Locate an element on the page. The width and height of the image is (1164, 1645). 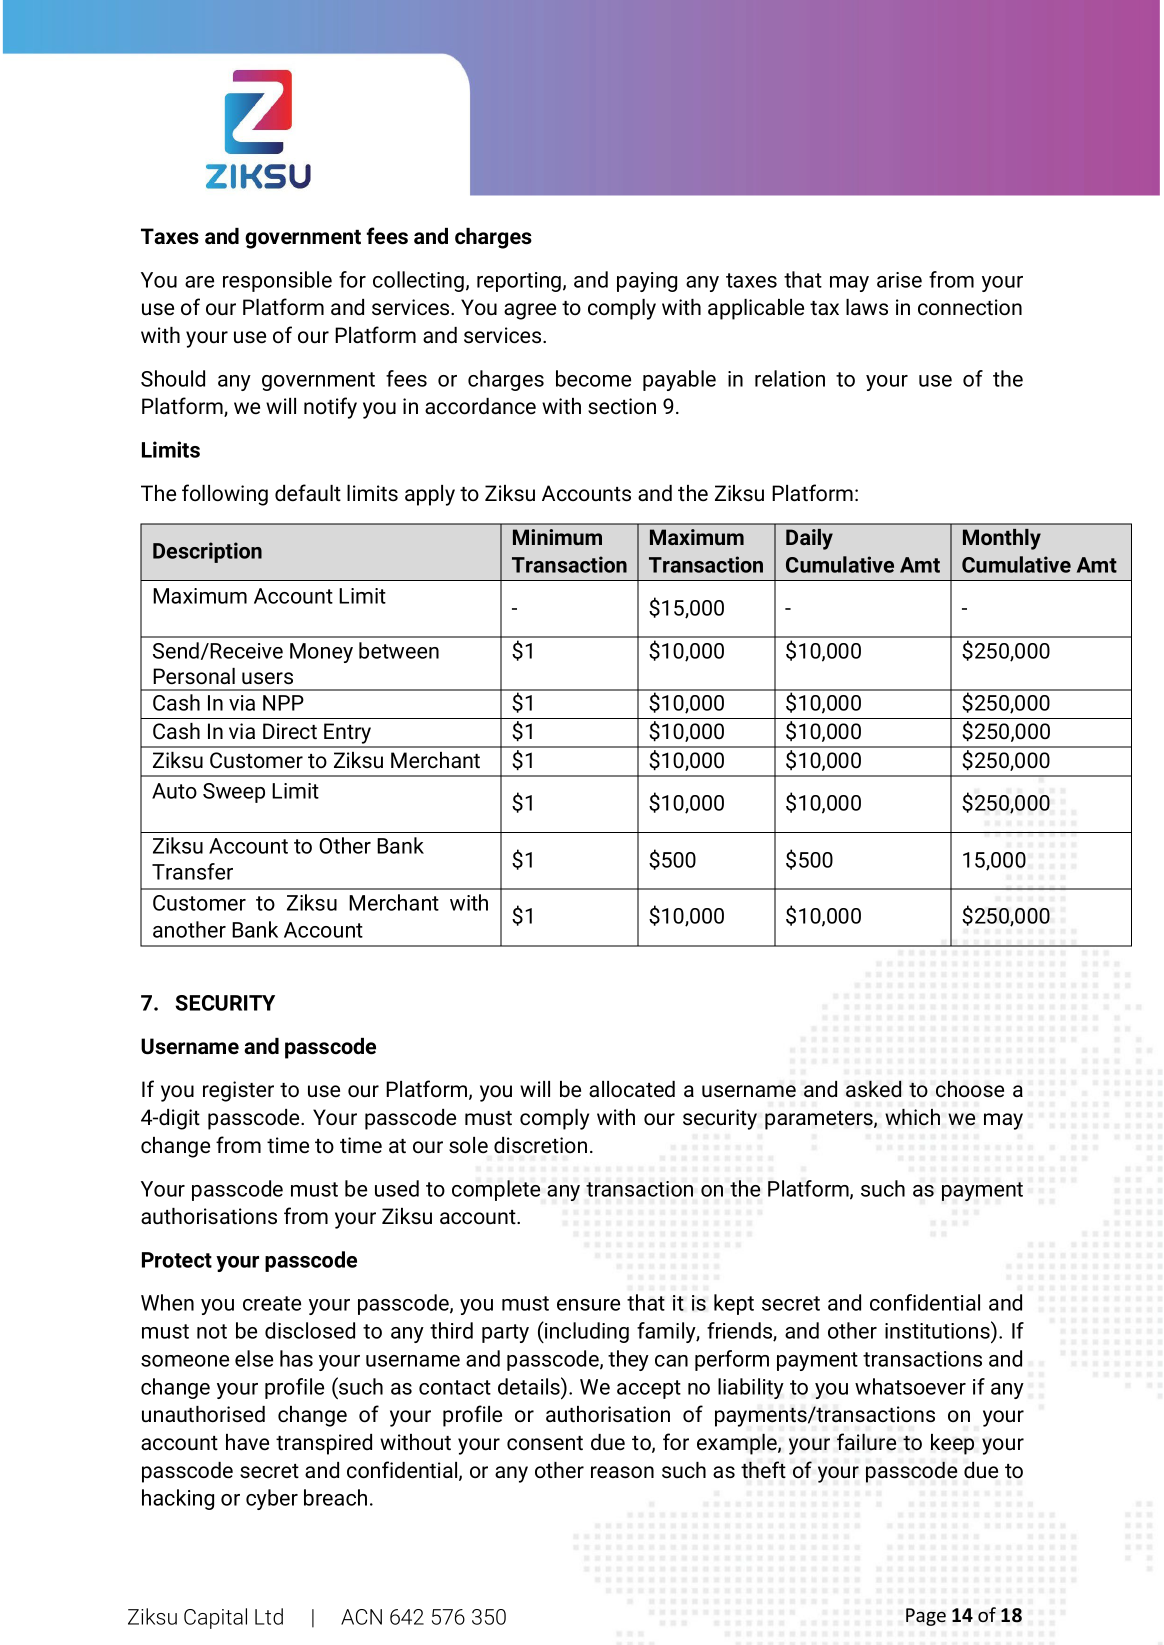
users is located at coordinates (267, 678).
